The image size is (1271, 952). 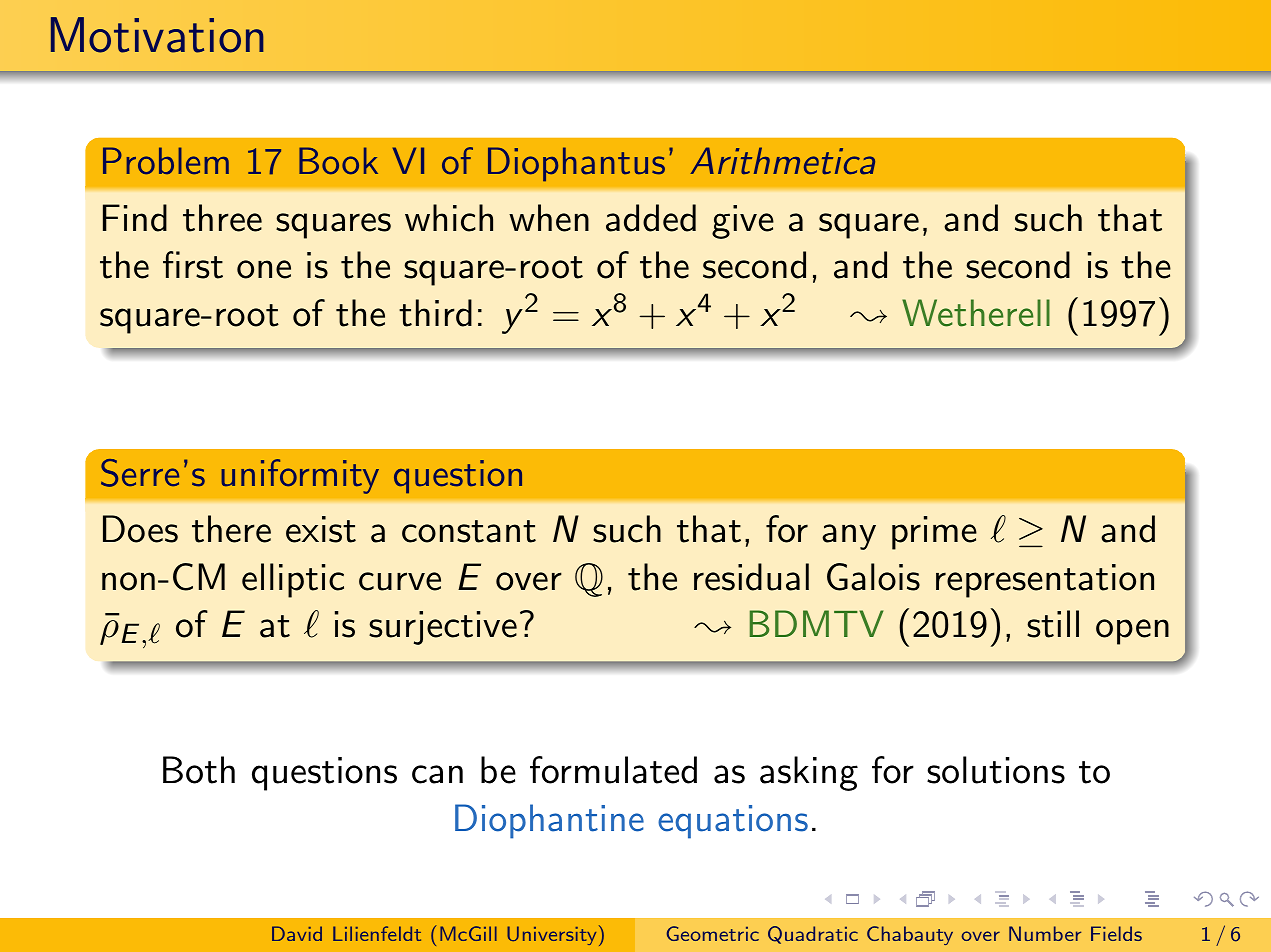 What do you see at coordinates (469, 531) in the screenshot?
I see `constant` at bounding box center [469, 531].
